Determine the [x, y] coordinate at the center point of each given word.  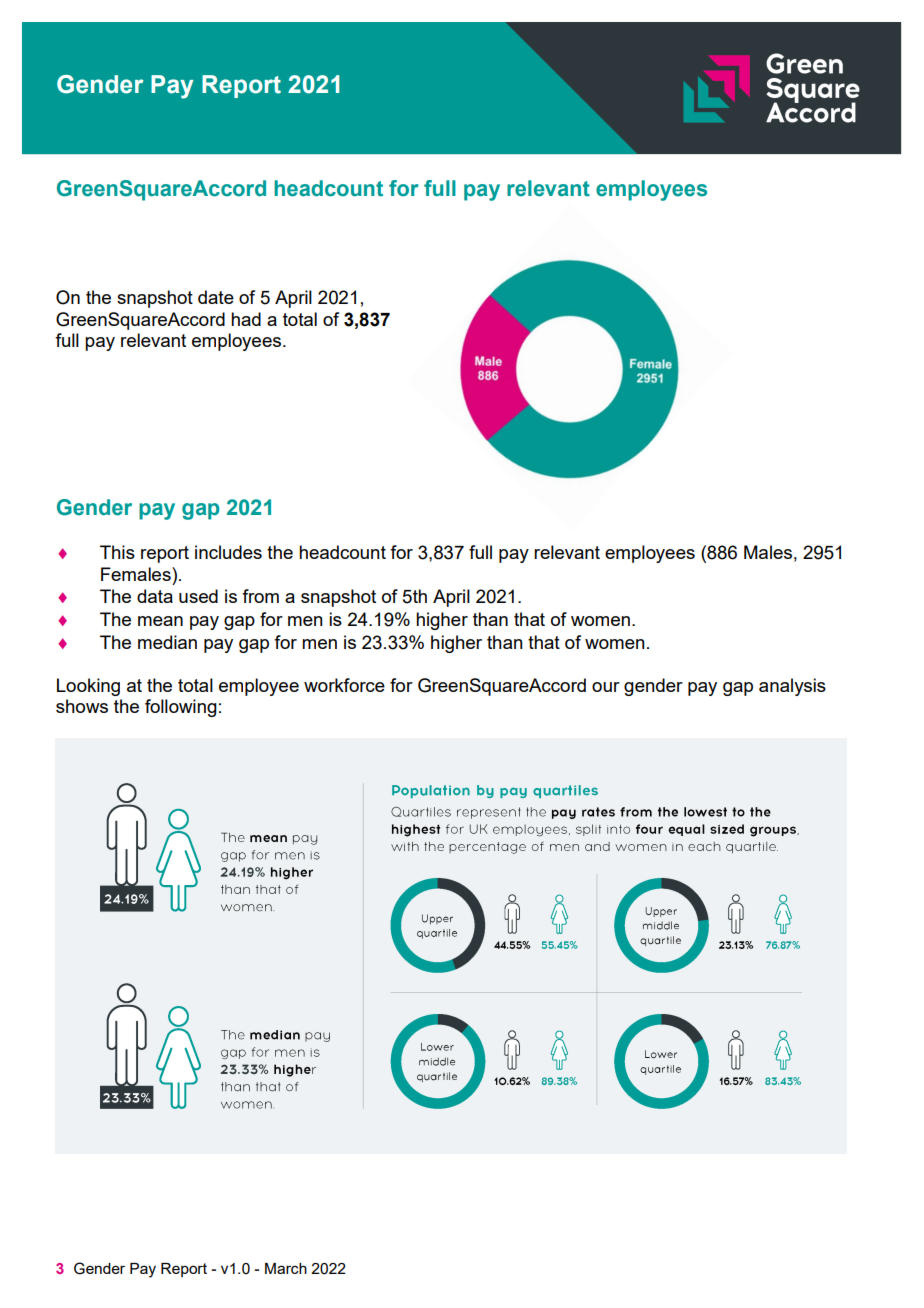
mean [160, 621]
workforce [344, 685]
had [246, 319]
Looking [88, 687]
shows [82, 706]
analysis [792, 687]
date [216, 297]
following [181, 708]
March [286, 1268]
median [167, 642]
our [606, 687]
